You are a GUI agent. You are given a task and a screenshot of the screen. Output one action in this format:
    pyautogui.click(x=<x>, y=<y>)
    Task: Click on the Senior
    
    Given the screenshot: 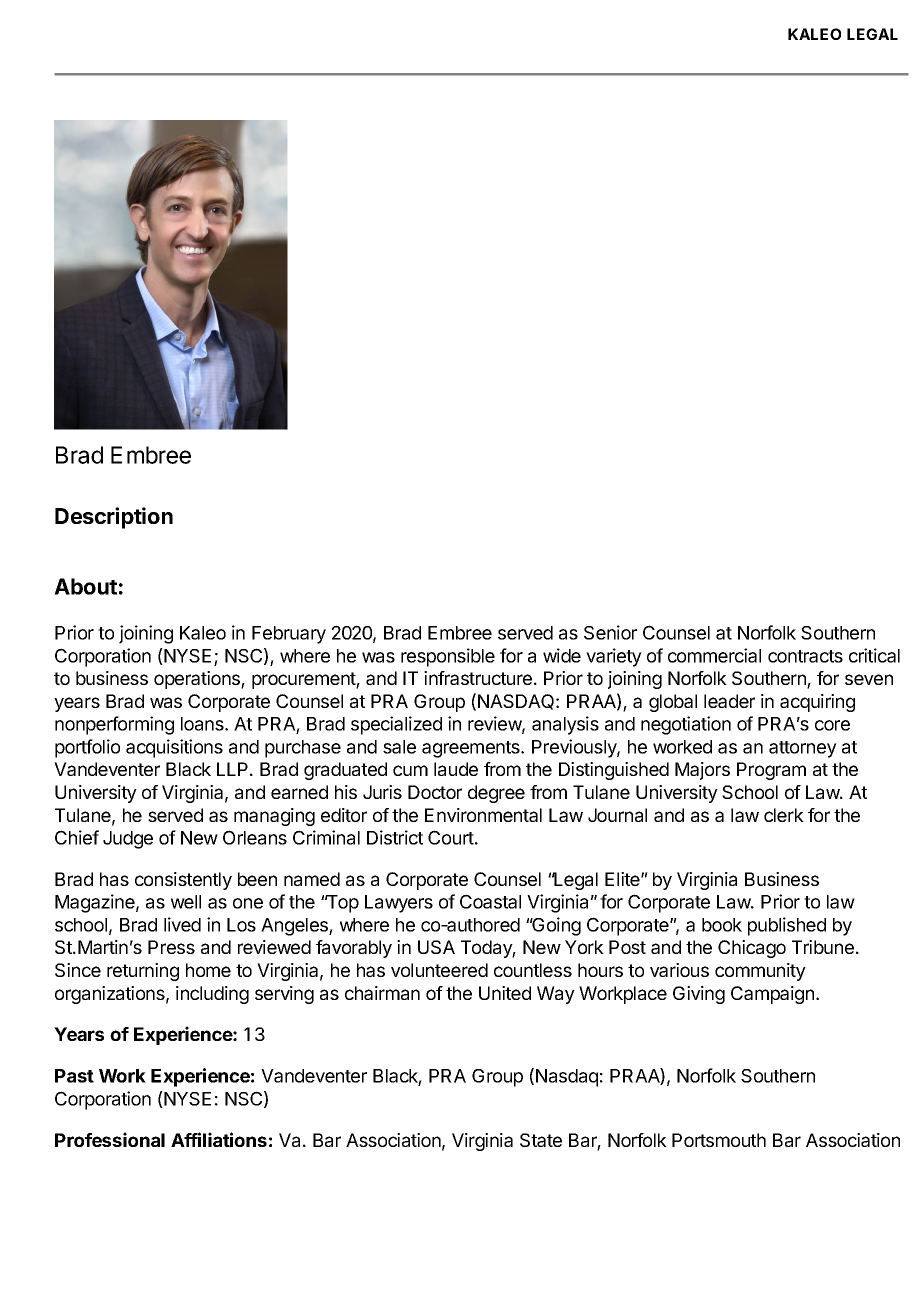 What is the action you would take?
    pyautogui.click(x=610, y=632)
